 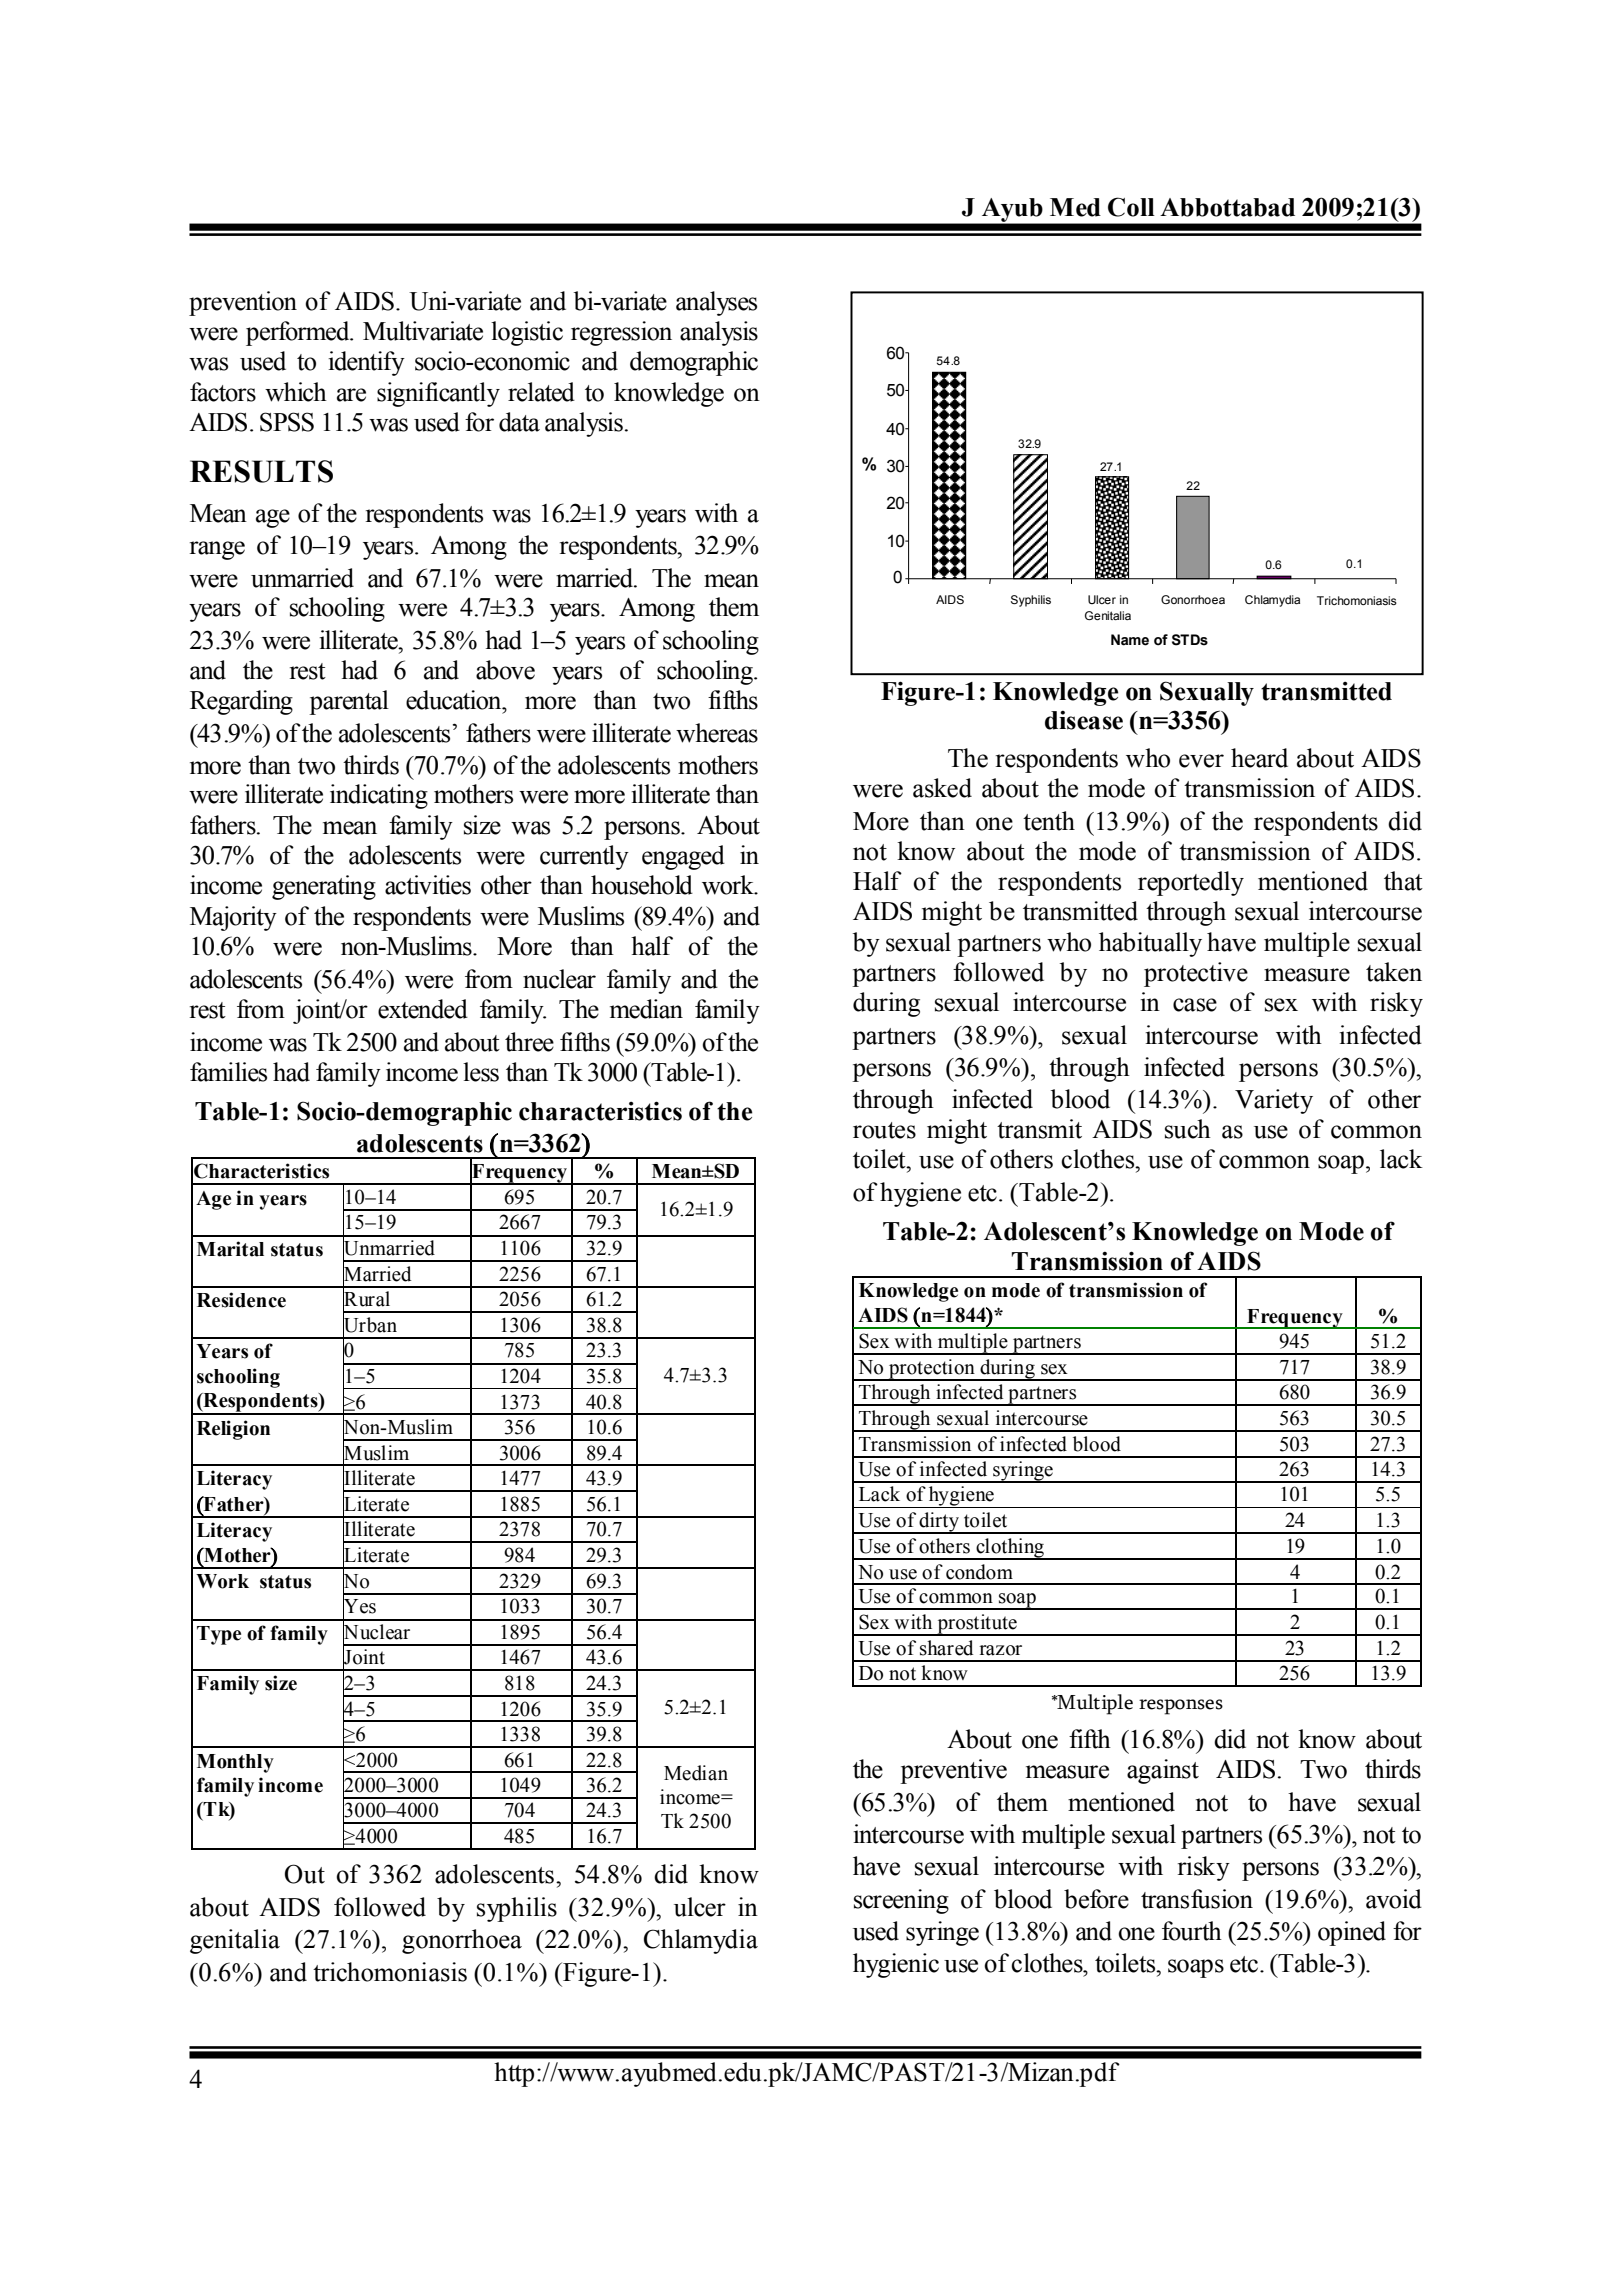 What do you see at coordinates (235, 1763) in the screenshot?
I see `Monthly` at bounding box center [235, 1763].
